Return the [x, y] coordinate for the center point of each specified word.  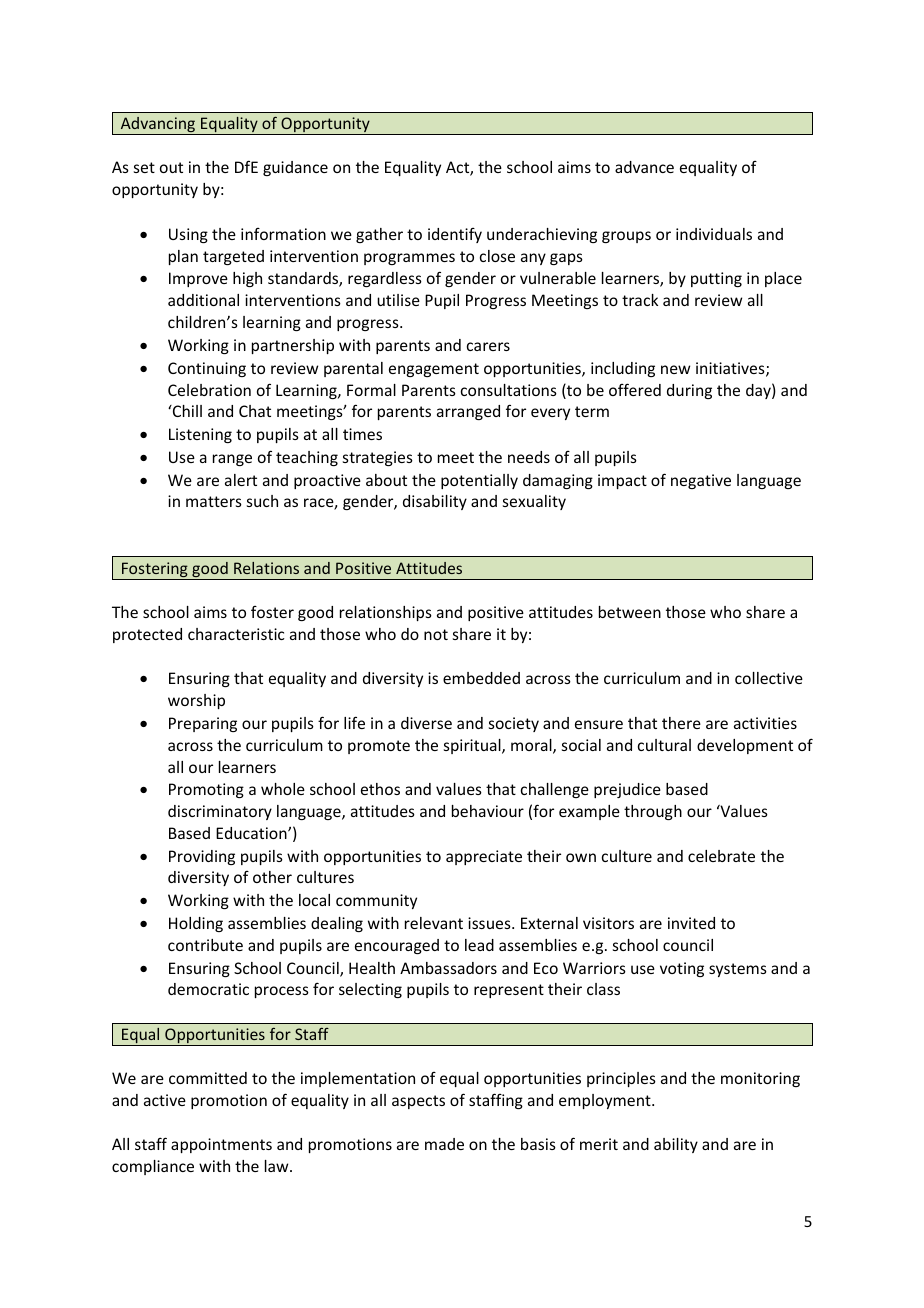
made [444, 1144]
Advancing [158, 126]
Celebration [209, 390]
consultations [509, 390]
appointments [221, 1145]
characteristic [236, 634]
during [689, 391]
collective [769, 678]
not [436, 634]
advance [644, 167]
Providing [202, 857]
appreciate [484, 857]
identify [455, 235]
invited [691, 923]
